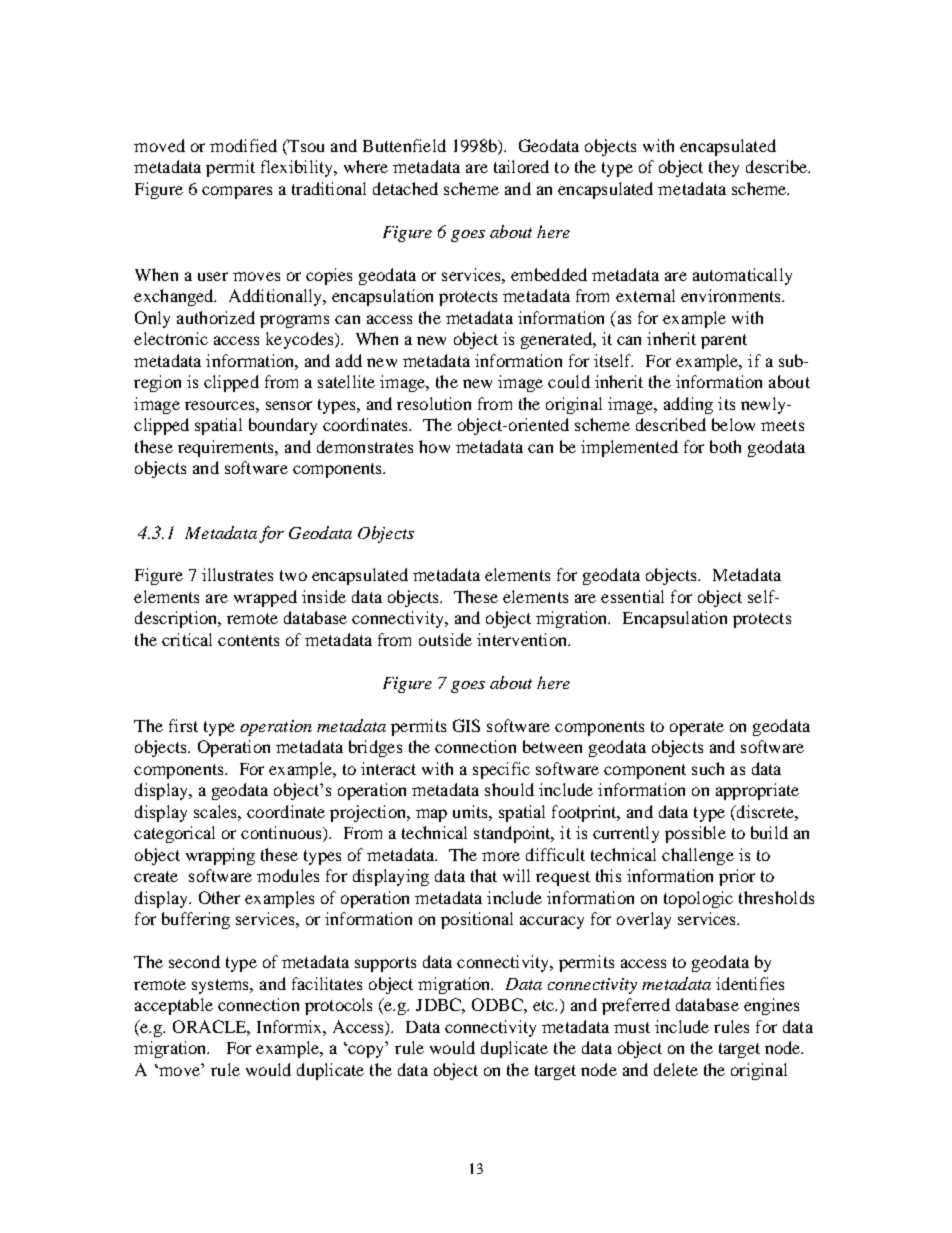 The height and width of the document is (1233, 952). Describe the element at coordinates (724, 168) in the document. I see `they` at that location.
